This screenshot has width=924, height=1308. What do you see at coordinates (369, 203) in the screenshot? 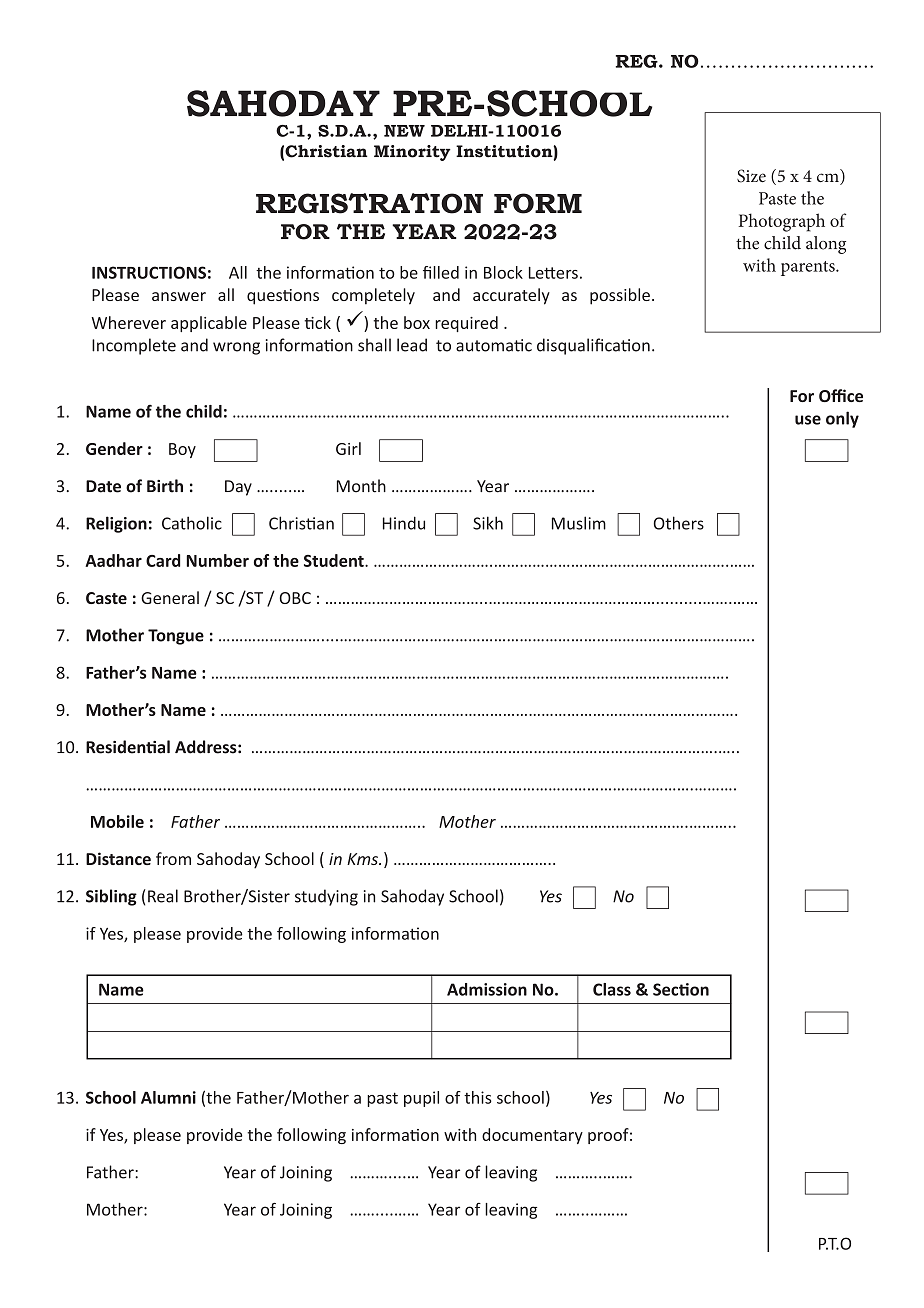
I see `REGISTRATION` at bounding box center [369, 203].
